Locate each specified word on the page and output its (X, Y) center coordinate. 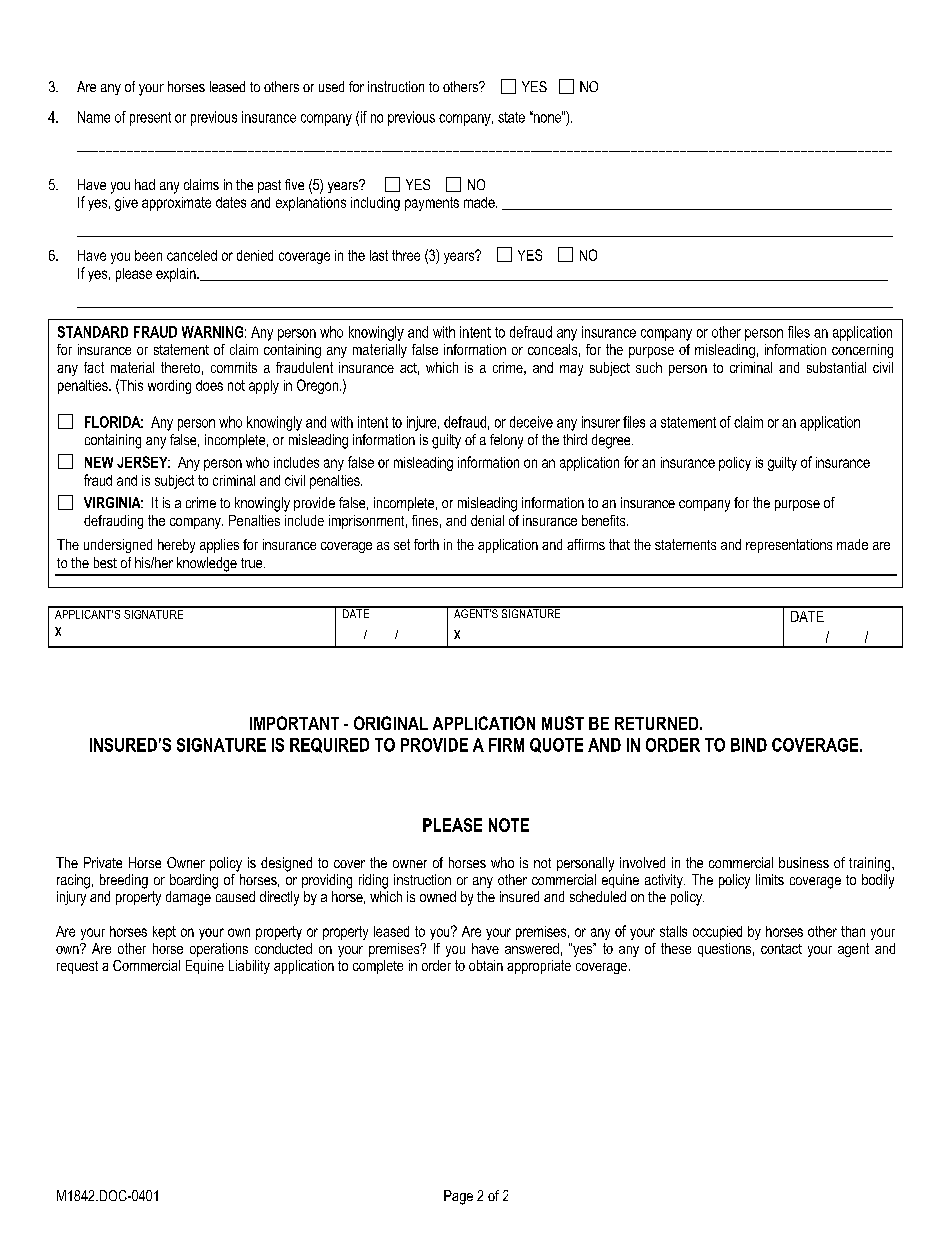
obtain (486, 965)
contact (781, 949)
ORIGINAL (391, 723)
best (105, 562)
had (145, 184)
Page (458, 1197)
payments (432, 204)
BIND (749, 745)
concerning (862, 351)
